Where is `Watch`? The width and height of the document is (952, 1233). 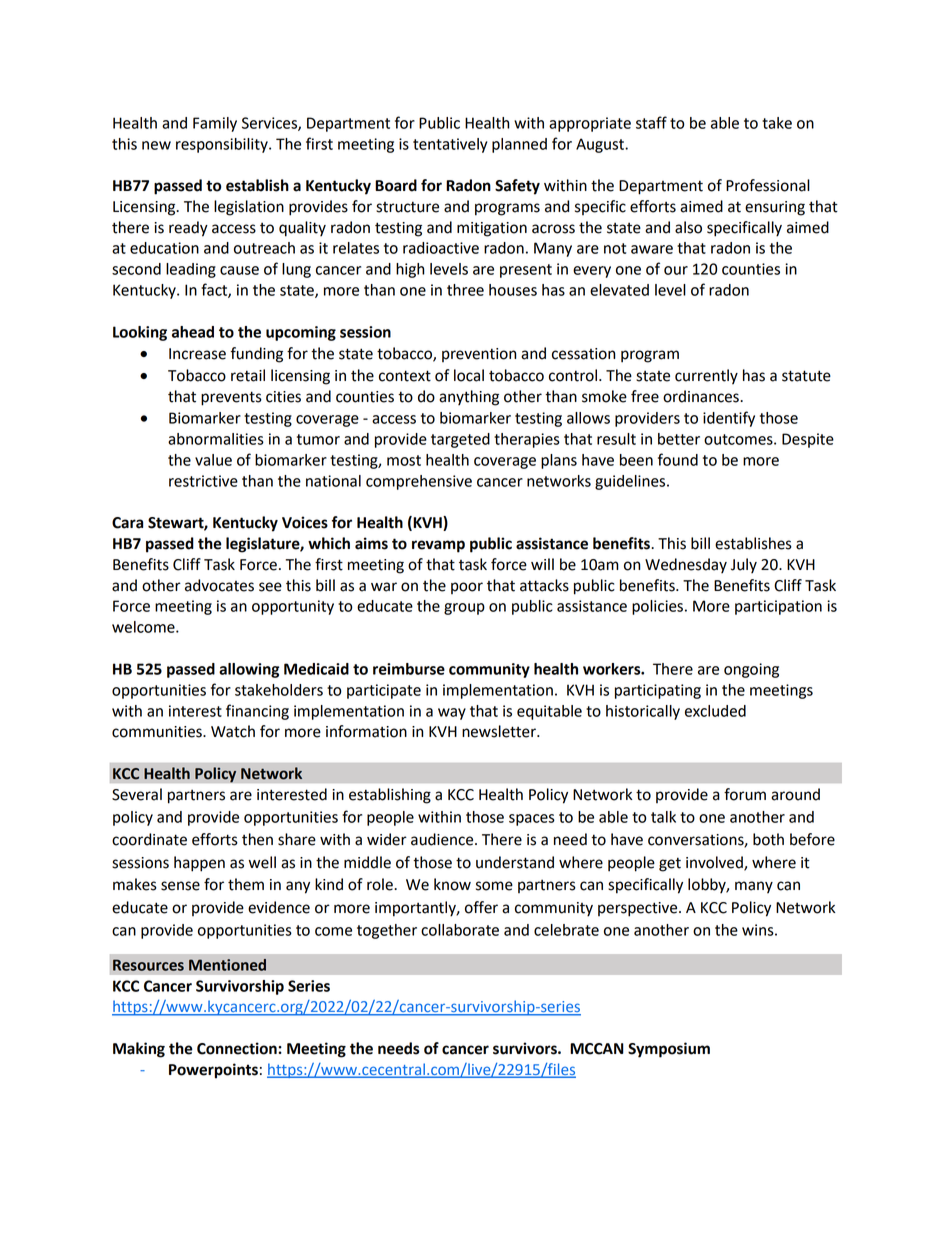 Watch is located at coordinates (233, 731).
